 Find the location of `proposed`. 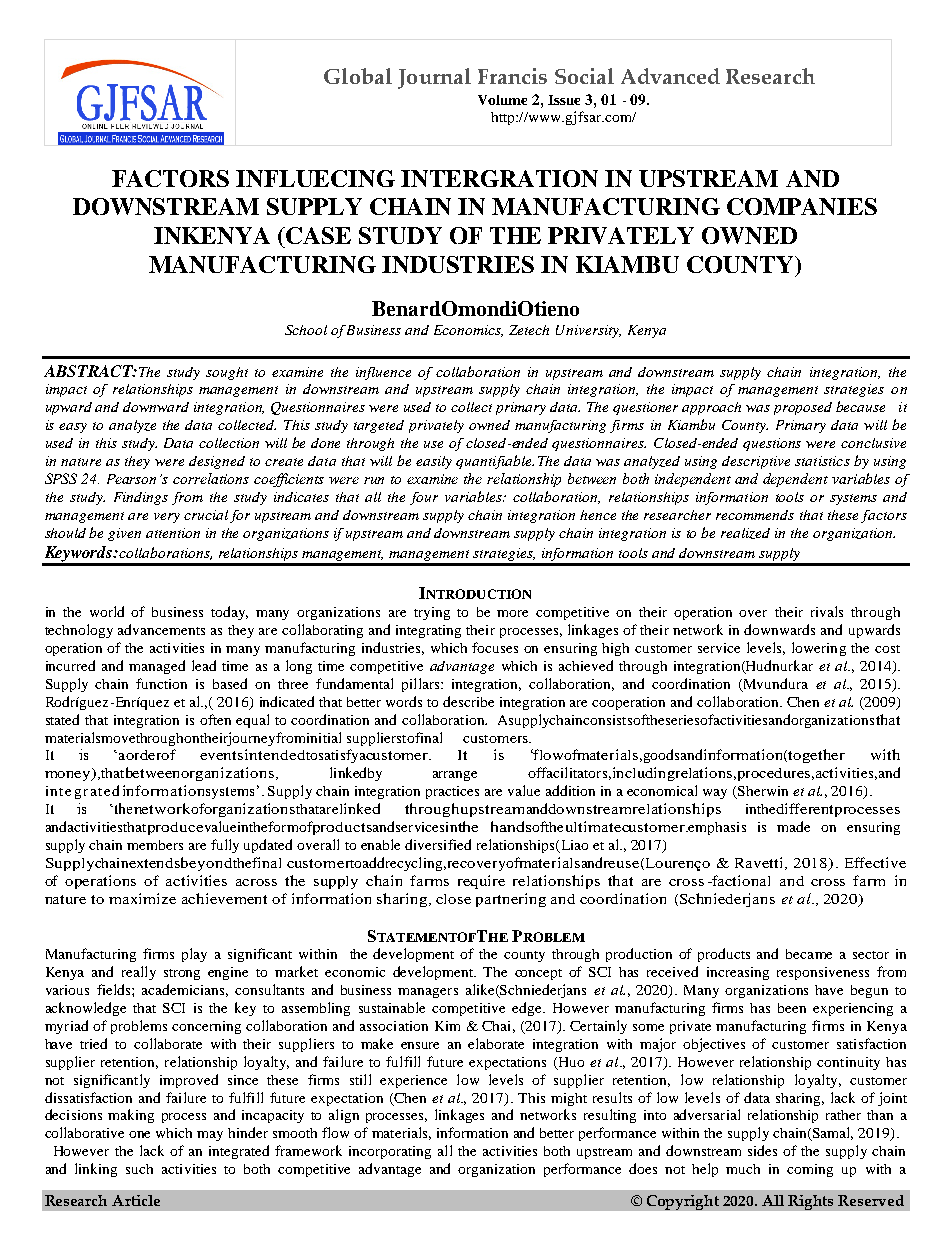

proposed is located at coordinates (803, 408).
